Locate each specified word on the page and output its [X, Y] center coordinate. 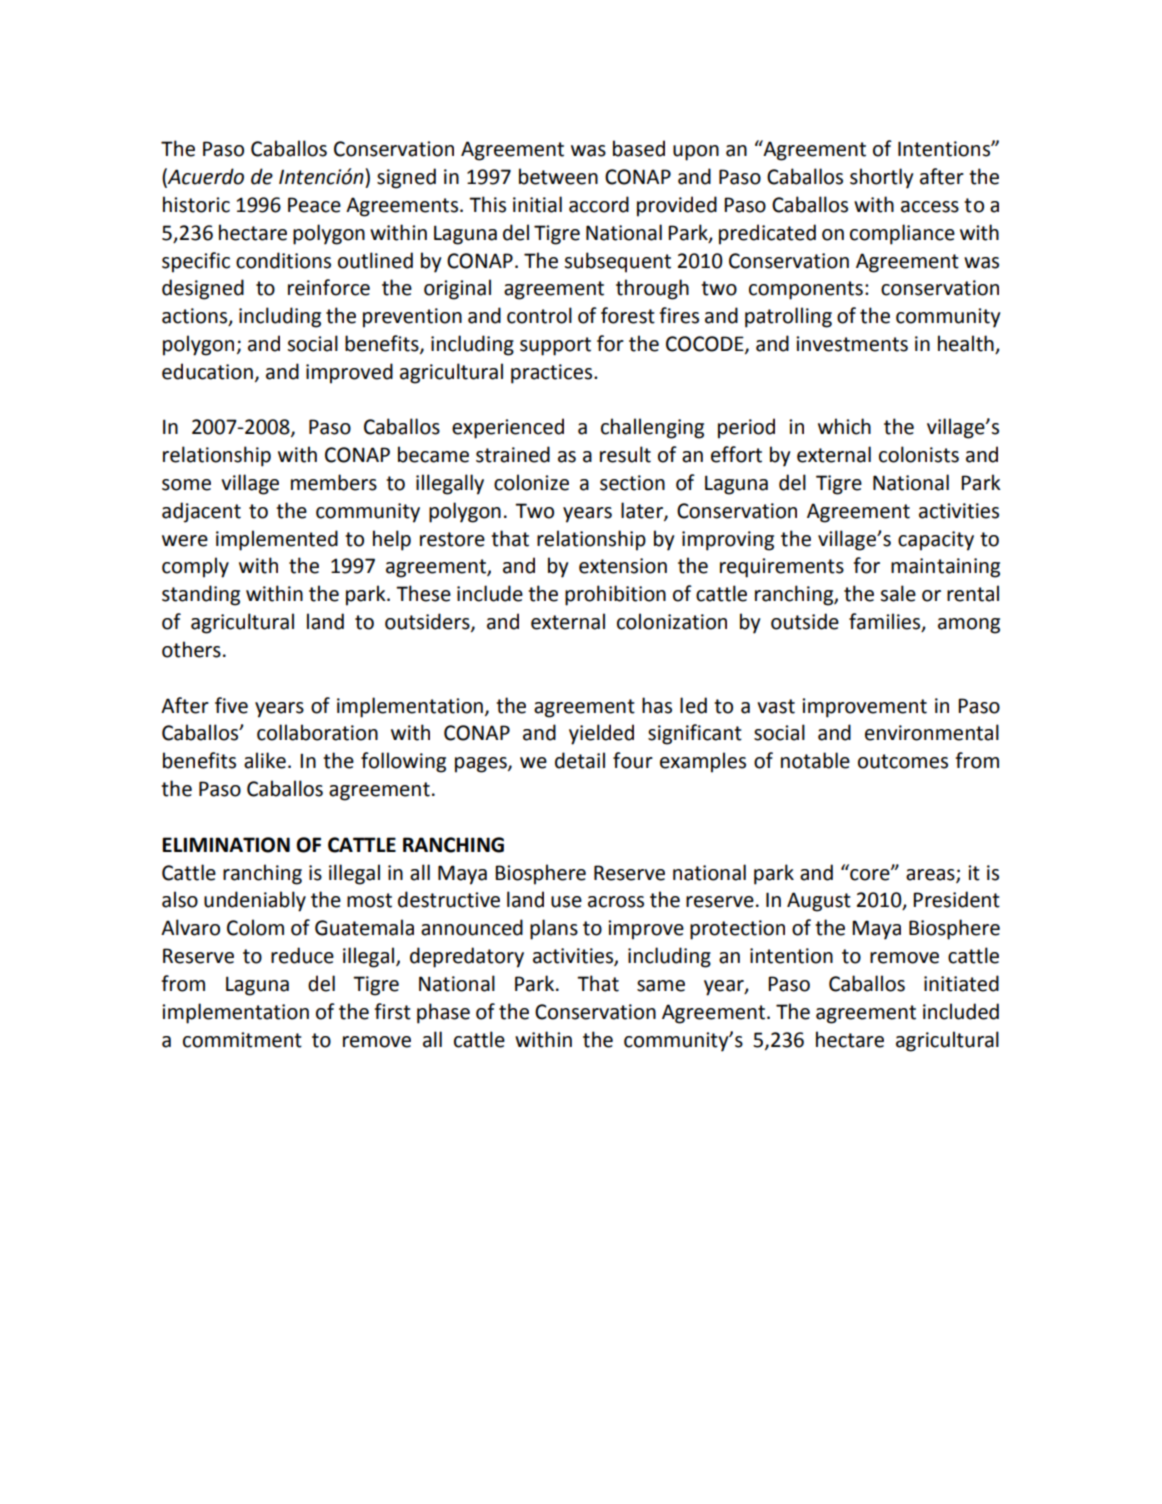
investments [852, 344]
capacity [936, 541]
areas [931, 875]
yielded [601, 734]
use [566, 902]
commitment [242, 1040]
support [555, 346]
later [643, 511]
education [207, 371]
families [886, 622]
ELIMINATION [226, 845]
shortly [881, 178]
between [558, 176]
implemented [277, 540]
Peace [314, 205]
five [231, 705]
